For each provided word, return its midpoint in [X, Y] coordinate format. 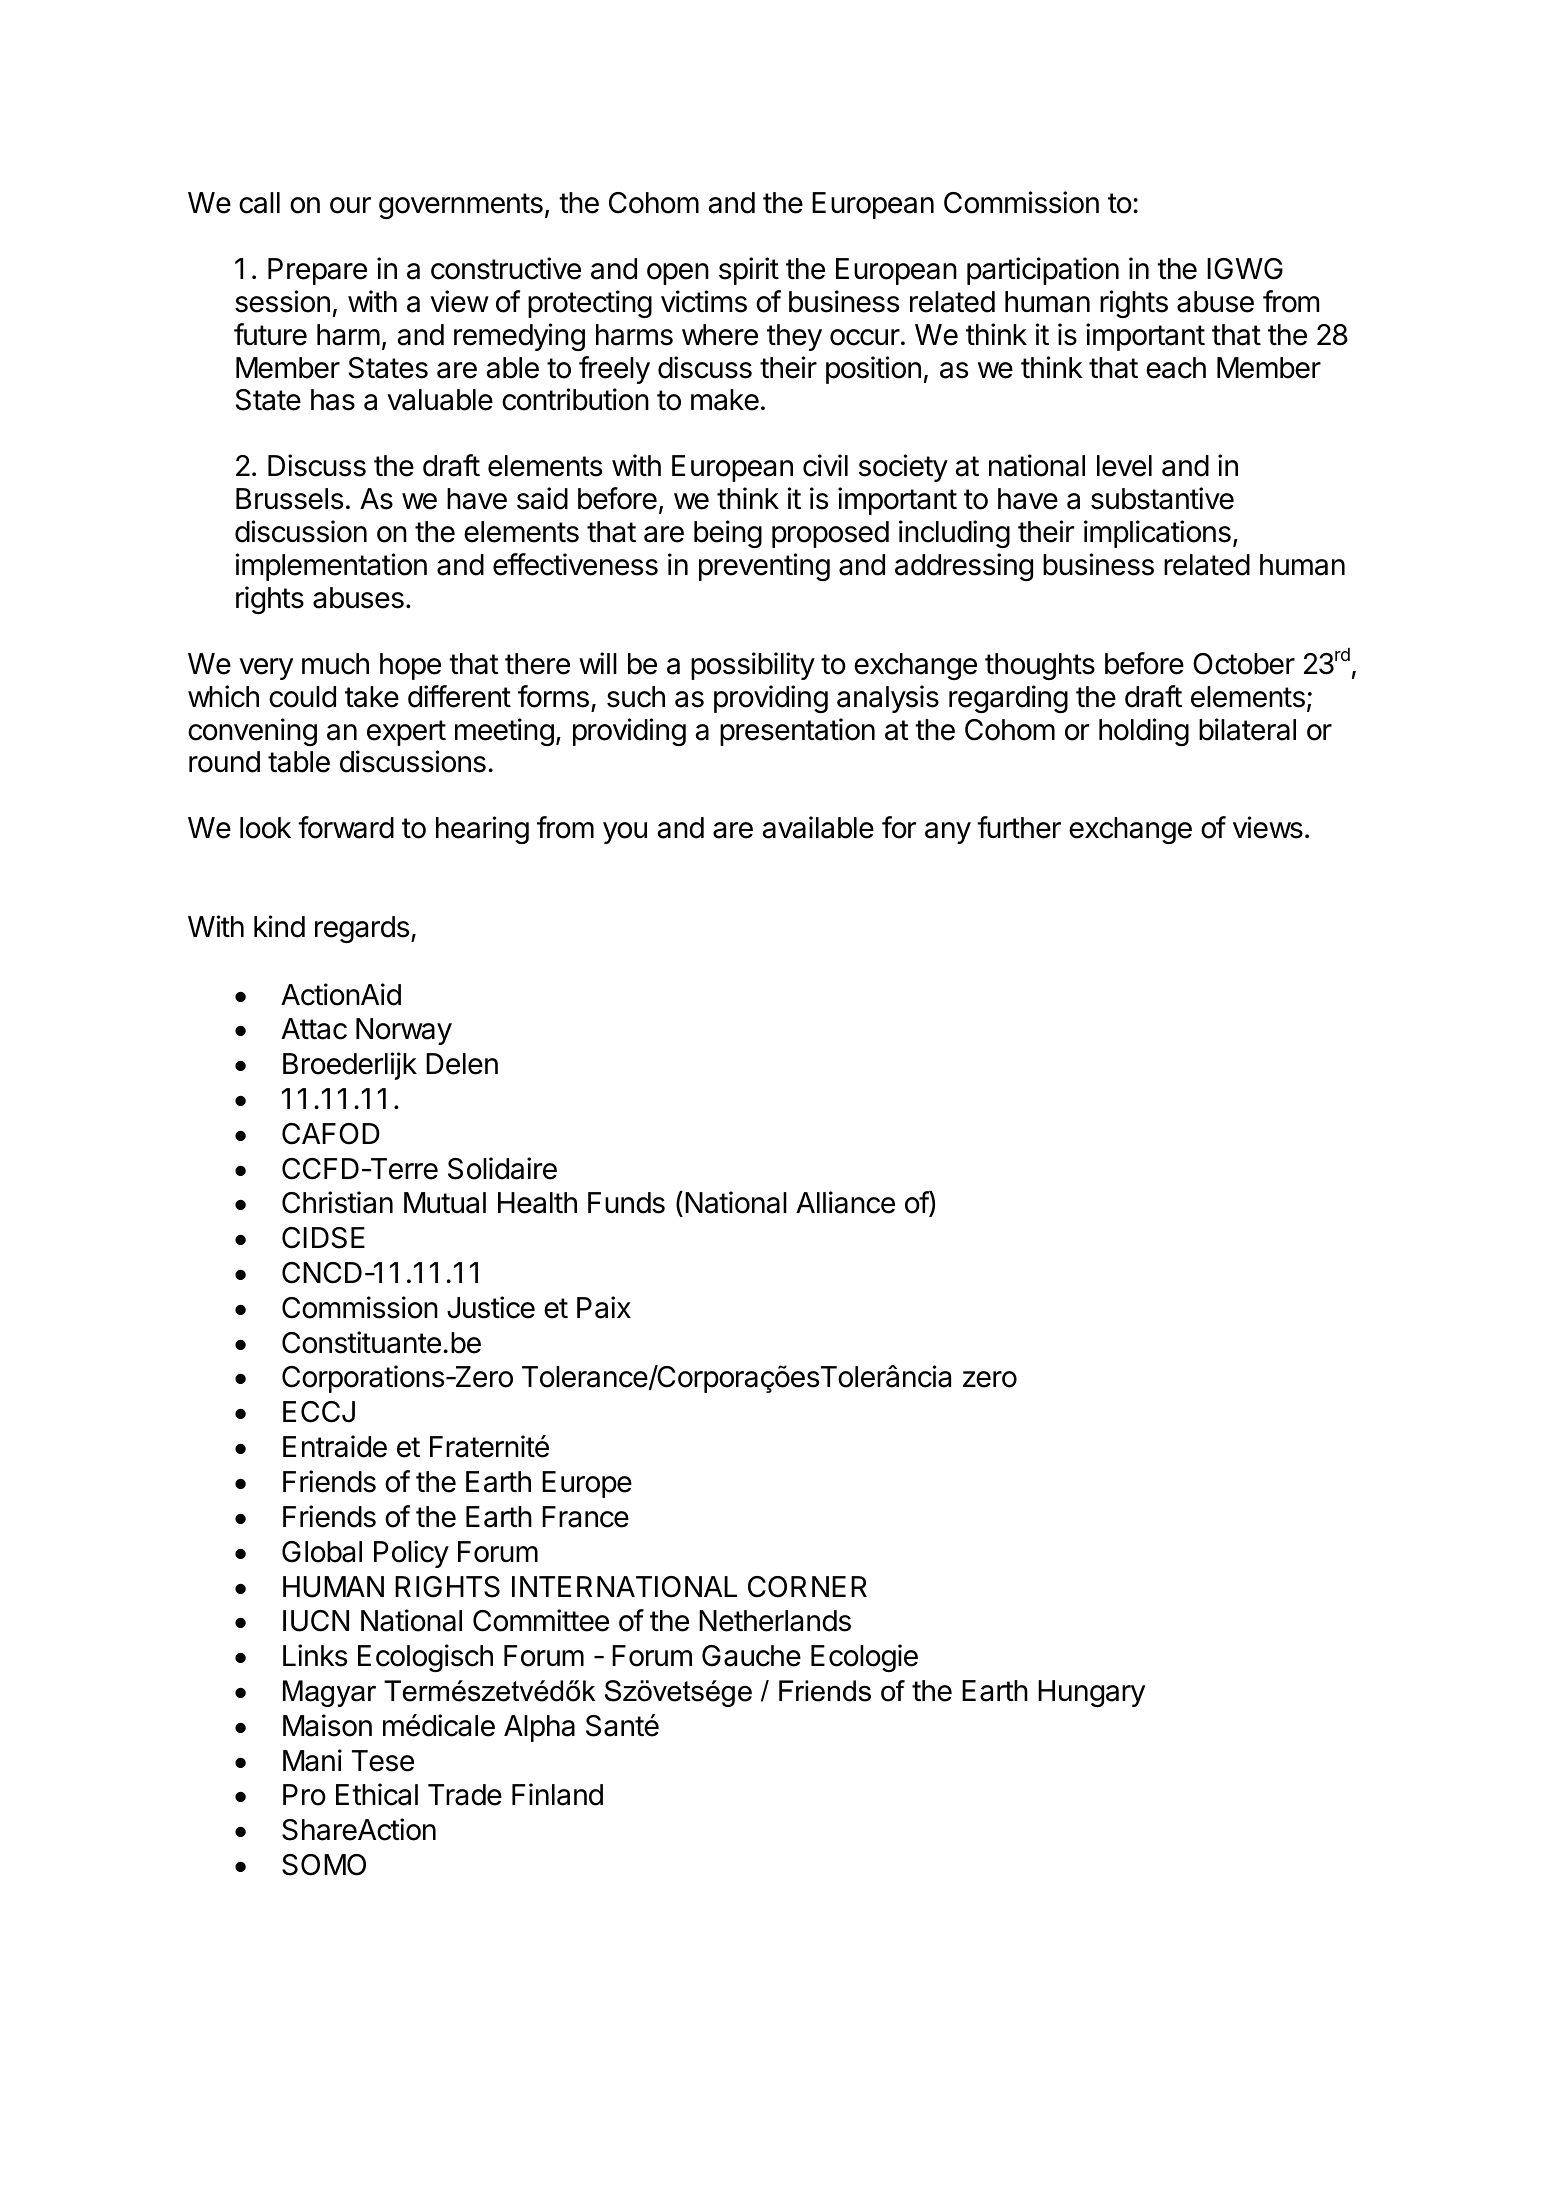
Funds [626, 1203]
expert [406, 733]
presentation [797, 732]
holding [1144, 732]
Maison [327, 1725]
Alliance [845, 1202]
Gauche [751, 1656]
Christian [337, 1202]
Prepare [317, 271]
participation [1043, 271]
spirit [749, 271]
